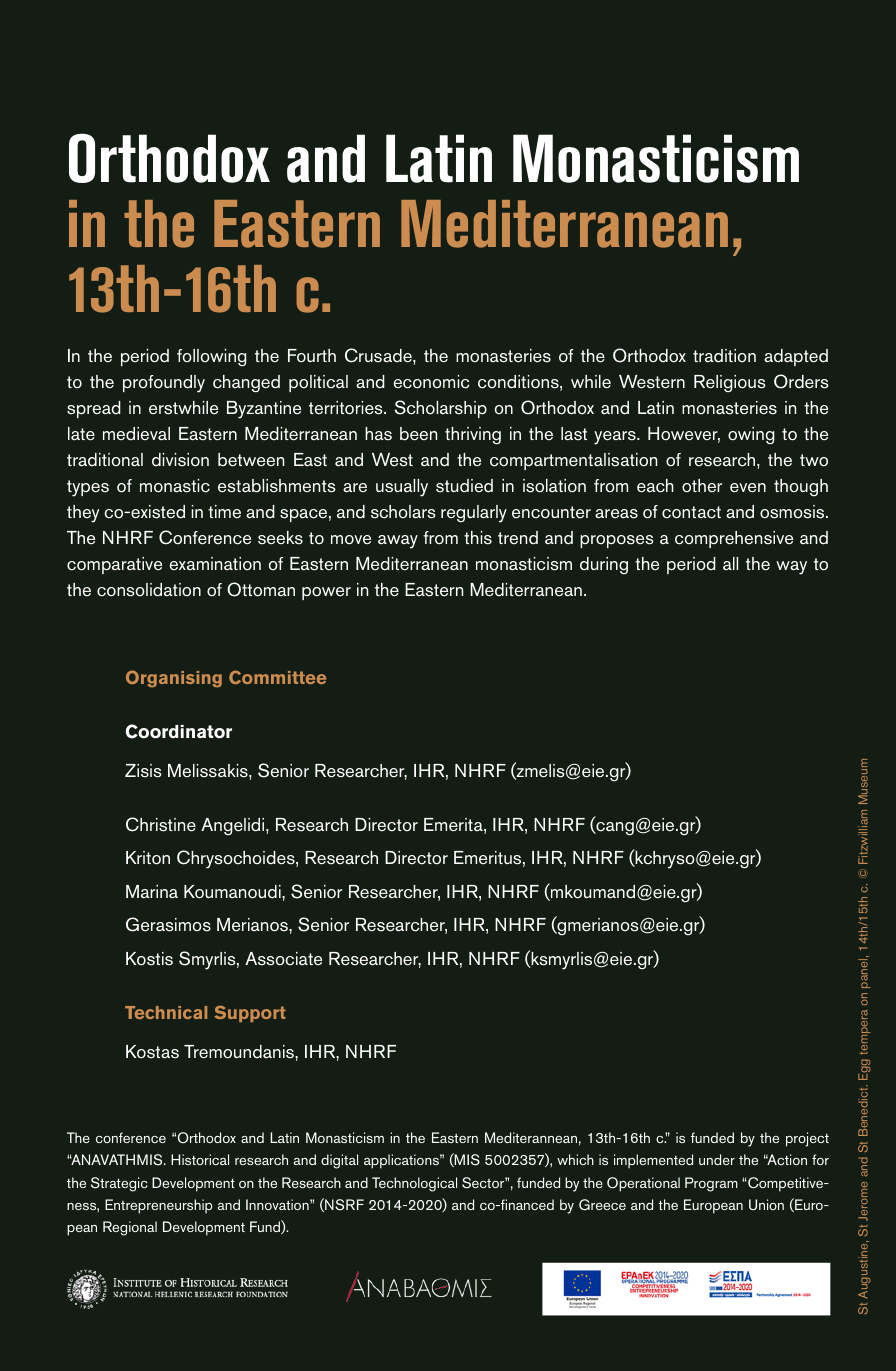 This page has width=896, height=1371. Describe the element at coordinates (431, 382) in the page. I see `economic` at that location.
